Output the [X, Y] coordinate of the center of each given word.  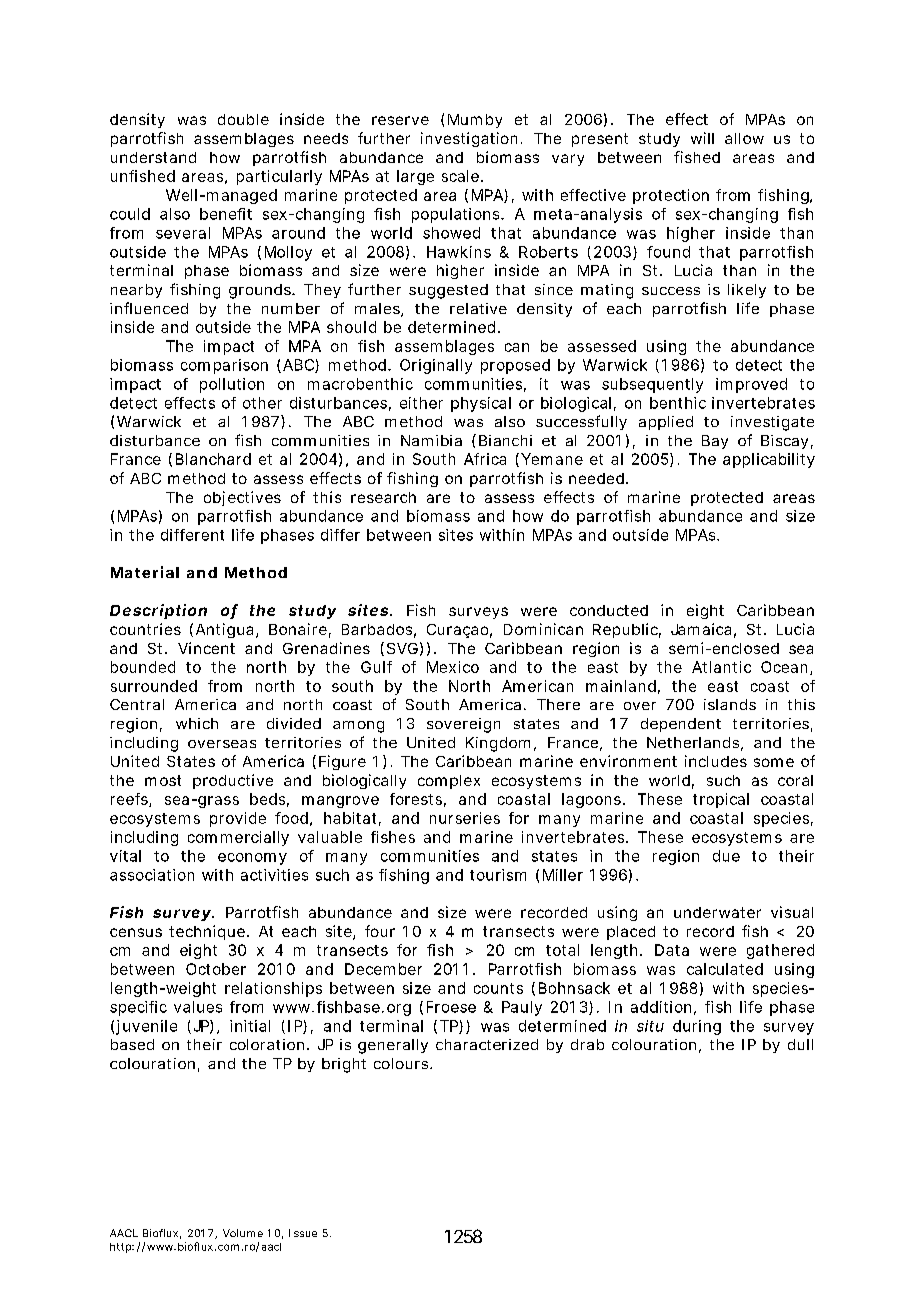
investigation [469, 139]
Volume [243, 1233]
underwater [717, 912]
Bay [715, 442]
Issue [303, 1233]
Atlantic [721, 667]
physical [481, 404]
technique [208, 932]
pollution [232, 385]
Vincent [206, 648]
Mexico [453, 667]
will [702, 138]
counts [498, 988]
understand [153, 157]
